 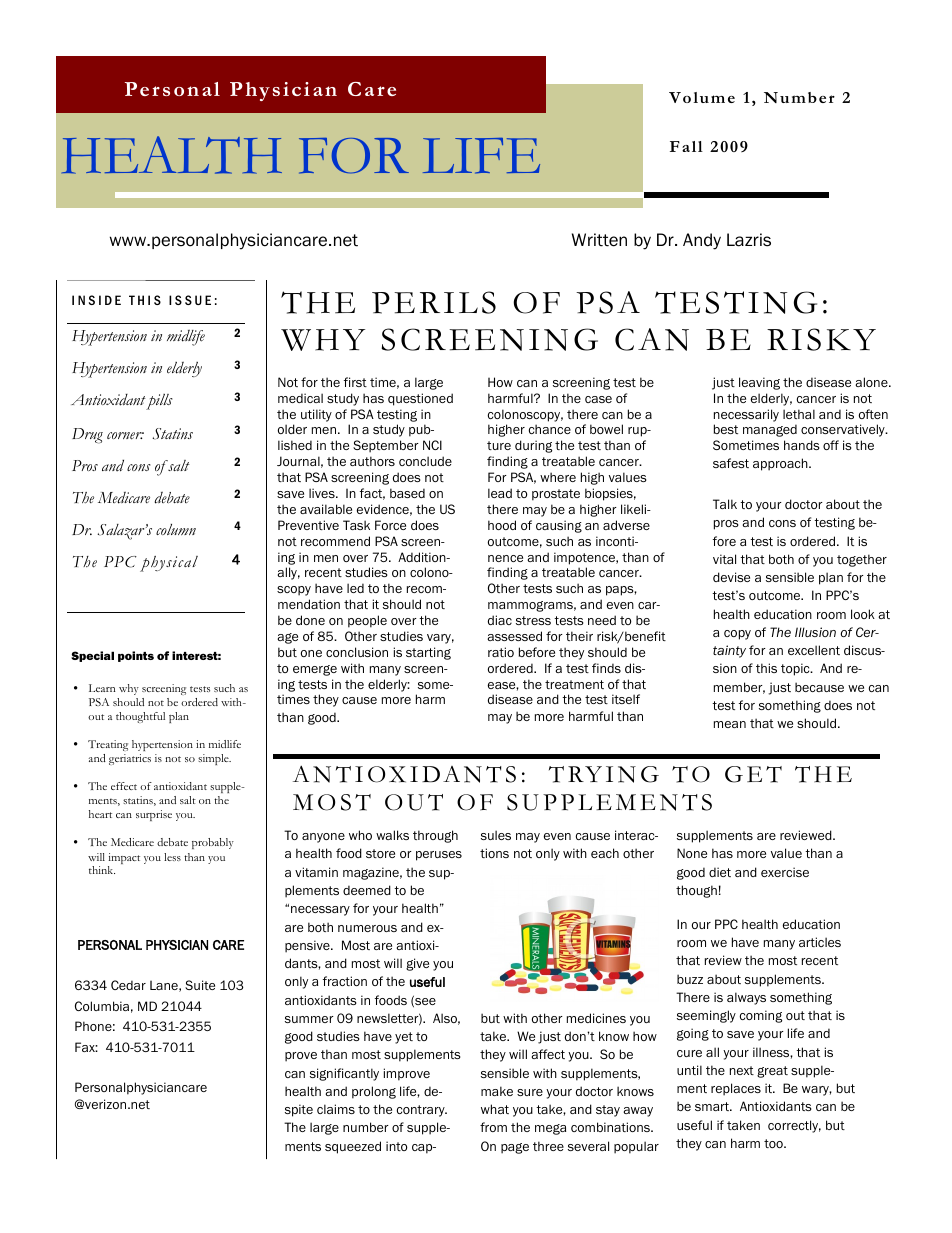 What do you see at coordinates (493, 1127) in the screenshot?
I see `from` at bounding box center [493, 1127].
